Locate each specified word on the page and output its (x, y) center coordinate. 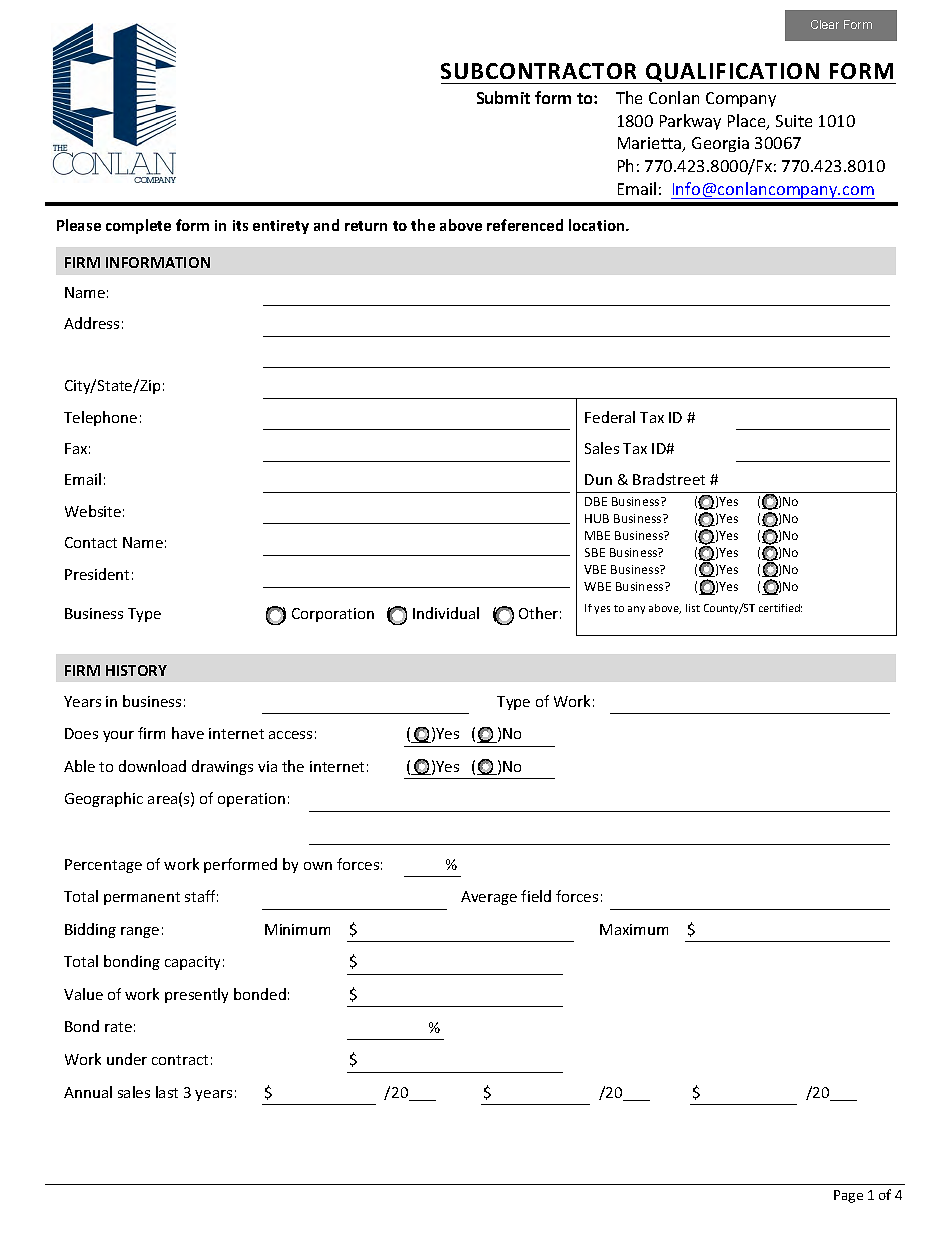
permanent (142, 898)
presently (196, 995)
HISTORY (136, 670)
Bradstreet (669, 479)
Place (748, 122)
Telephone (100, 418)
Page (848, 1196)
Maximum (634, 929)
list (693, 608)
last (167, 1092)
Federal (610, 417)
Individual (446, 613)
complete (138, 226)
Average (489, 898)
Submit (503, 97)
